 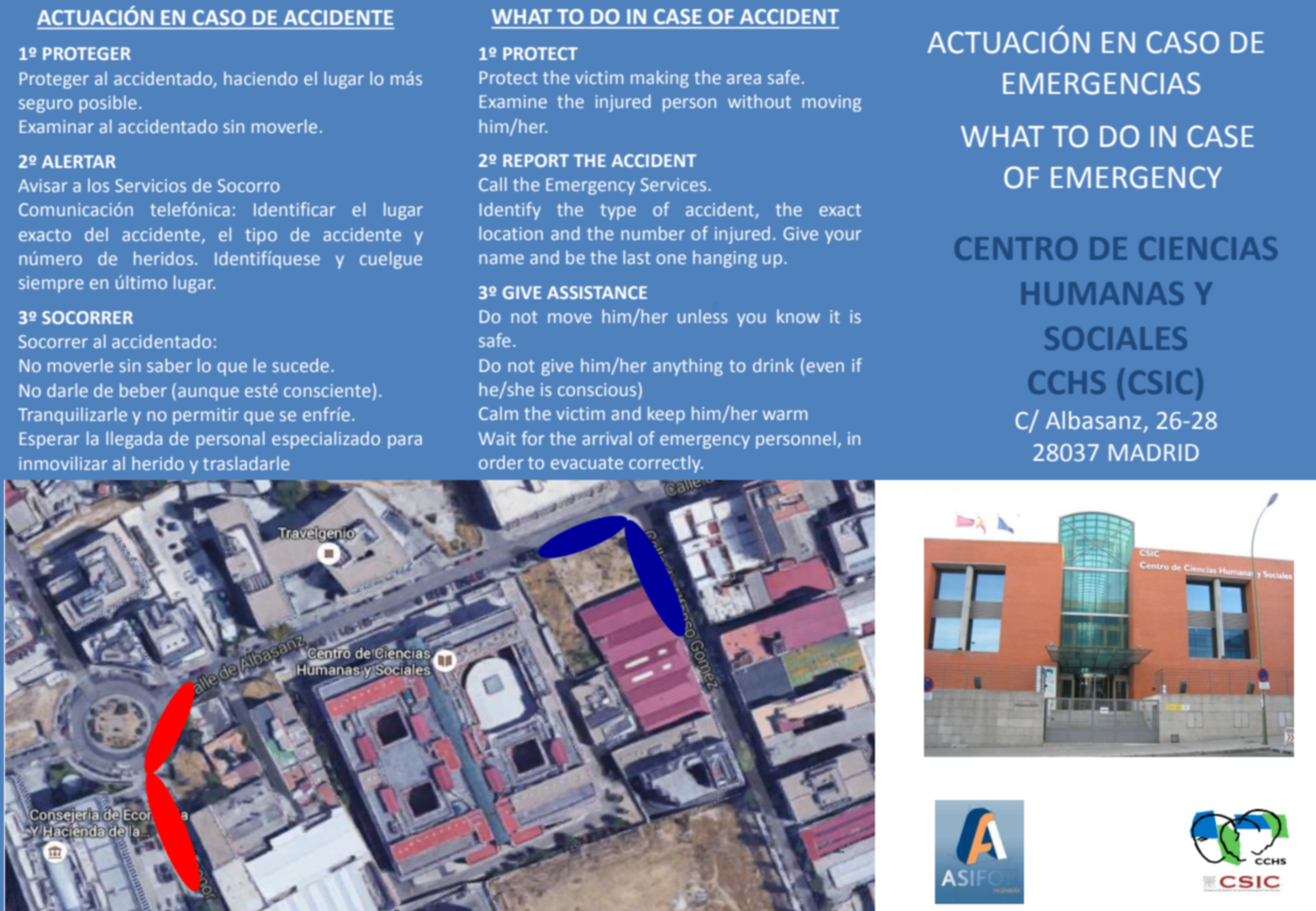 What do you see at coordinates (671, 259) in the page?
I see `one` at bounding box center [671, 259].
